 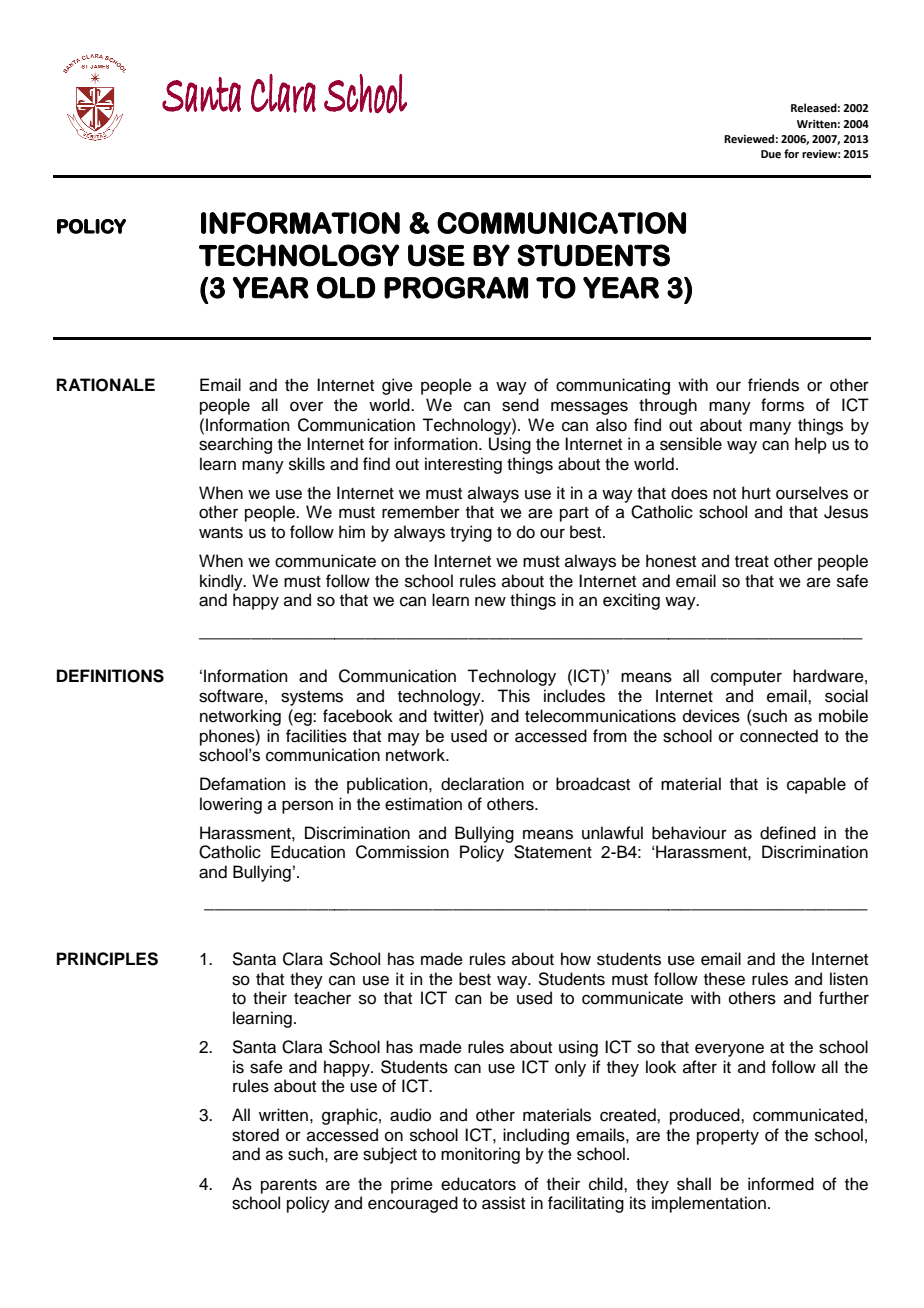 What do you see at coordinates (107, 959) in the document?
I see `PRINCIPLES` at bounding box center [107, 959].
